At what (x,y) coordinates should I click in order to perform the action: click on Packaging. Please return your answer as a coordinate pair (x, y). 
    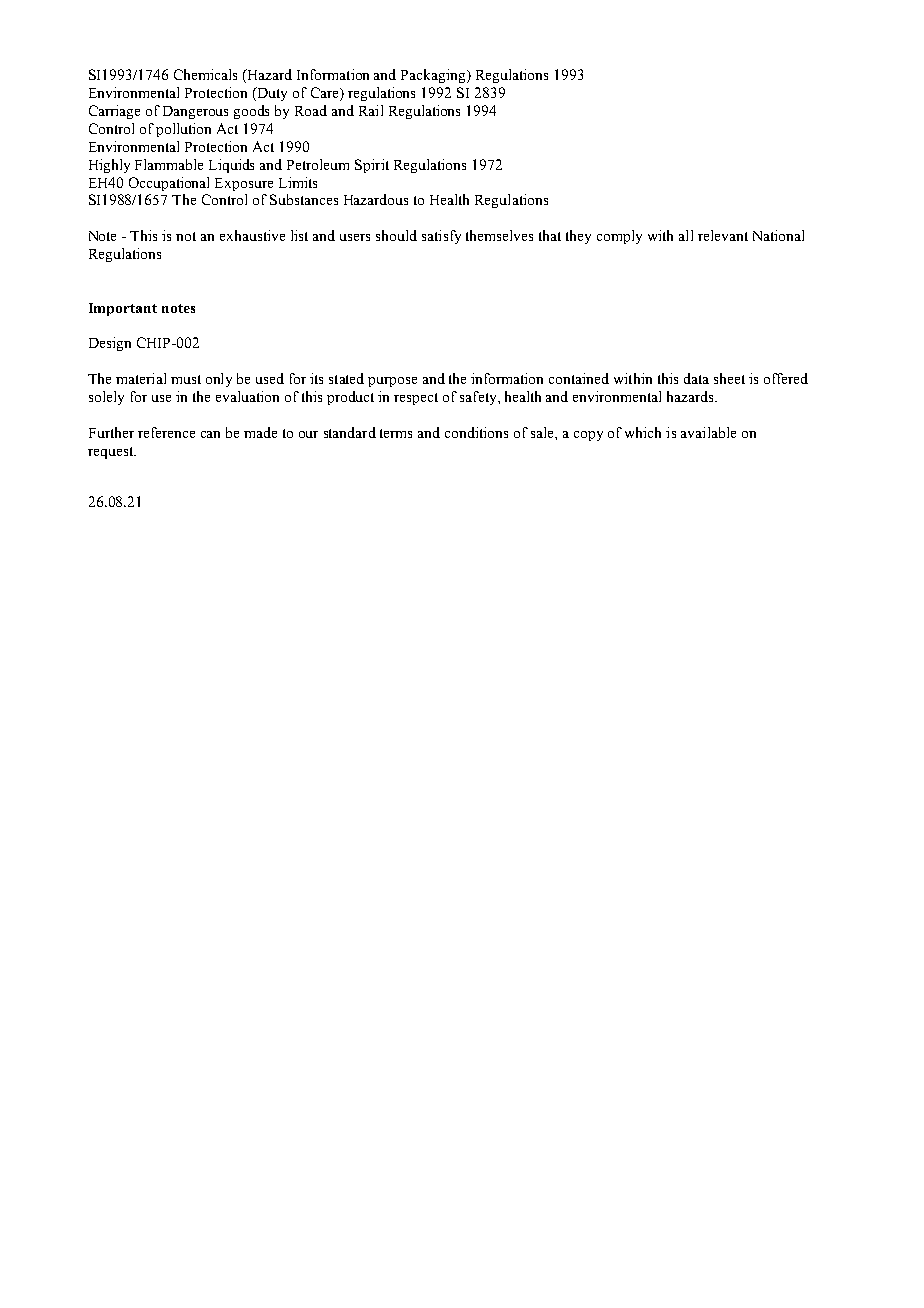
    Looking at the image, I should click on (434, 76).
